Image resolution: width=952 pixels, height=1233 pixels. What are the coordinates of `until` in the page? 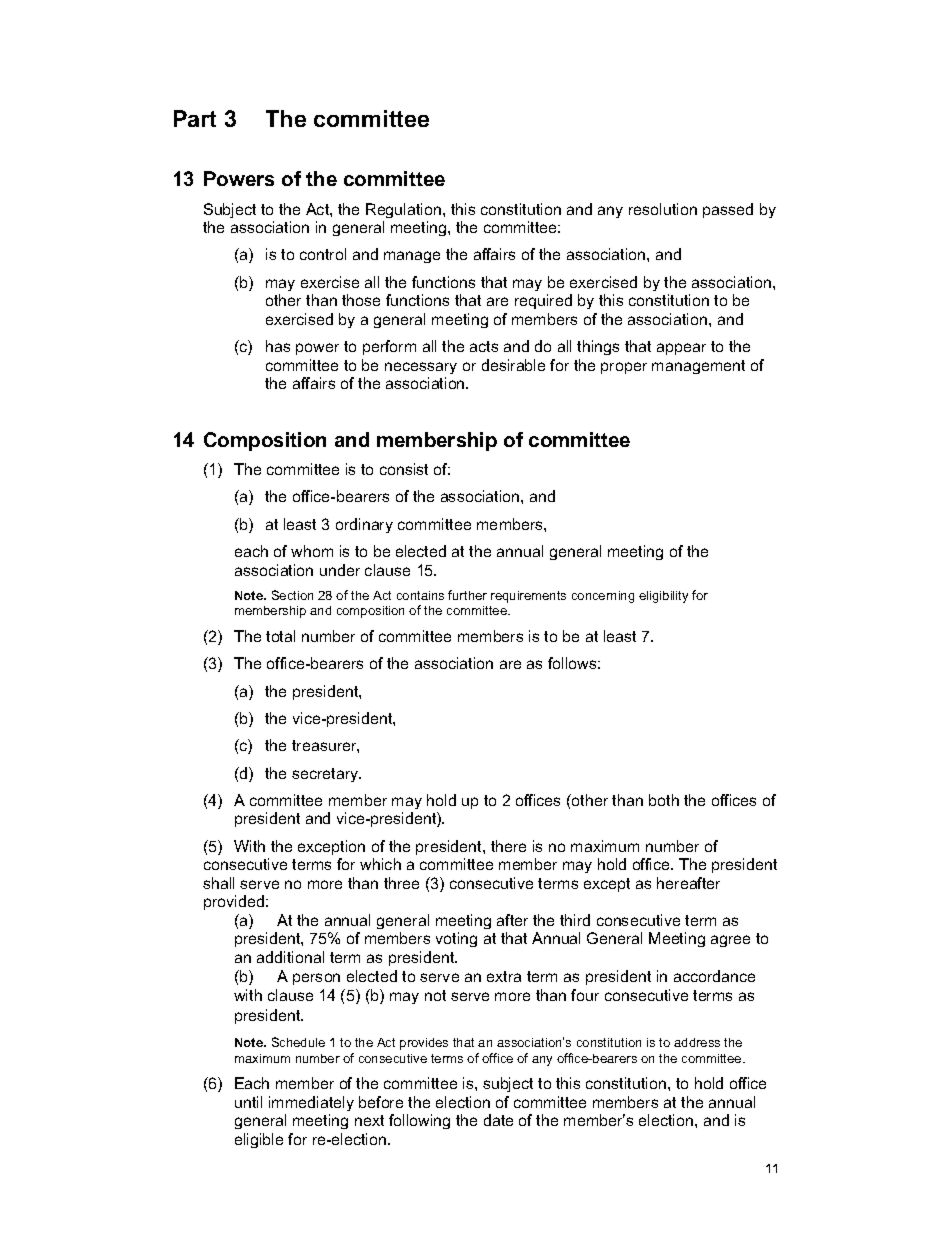 It's located at (248, 1102).
